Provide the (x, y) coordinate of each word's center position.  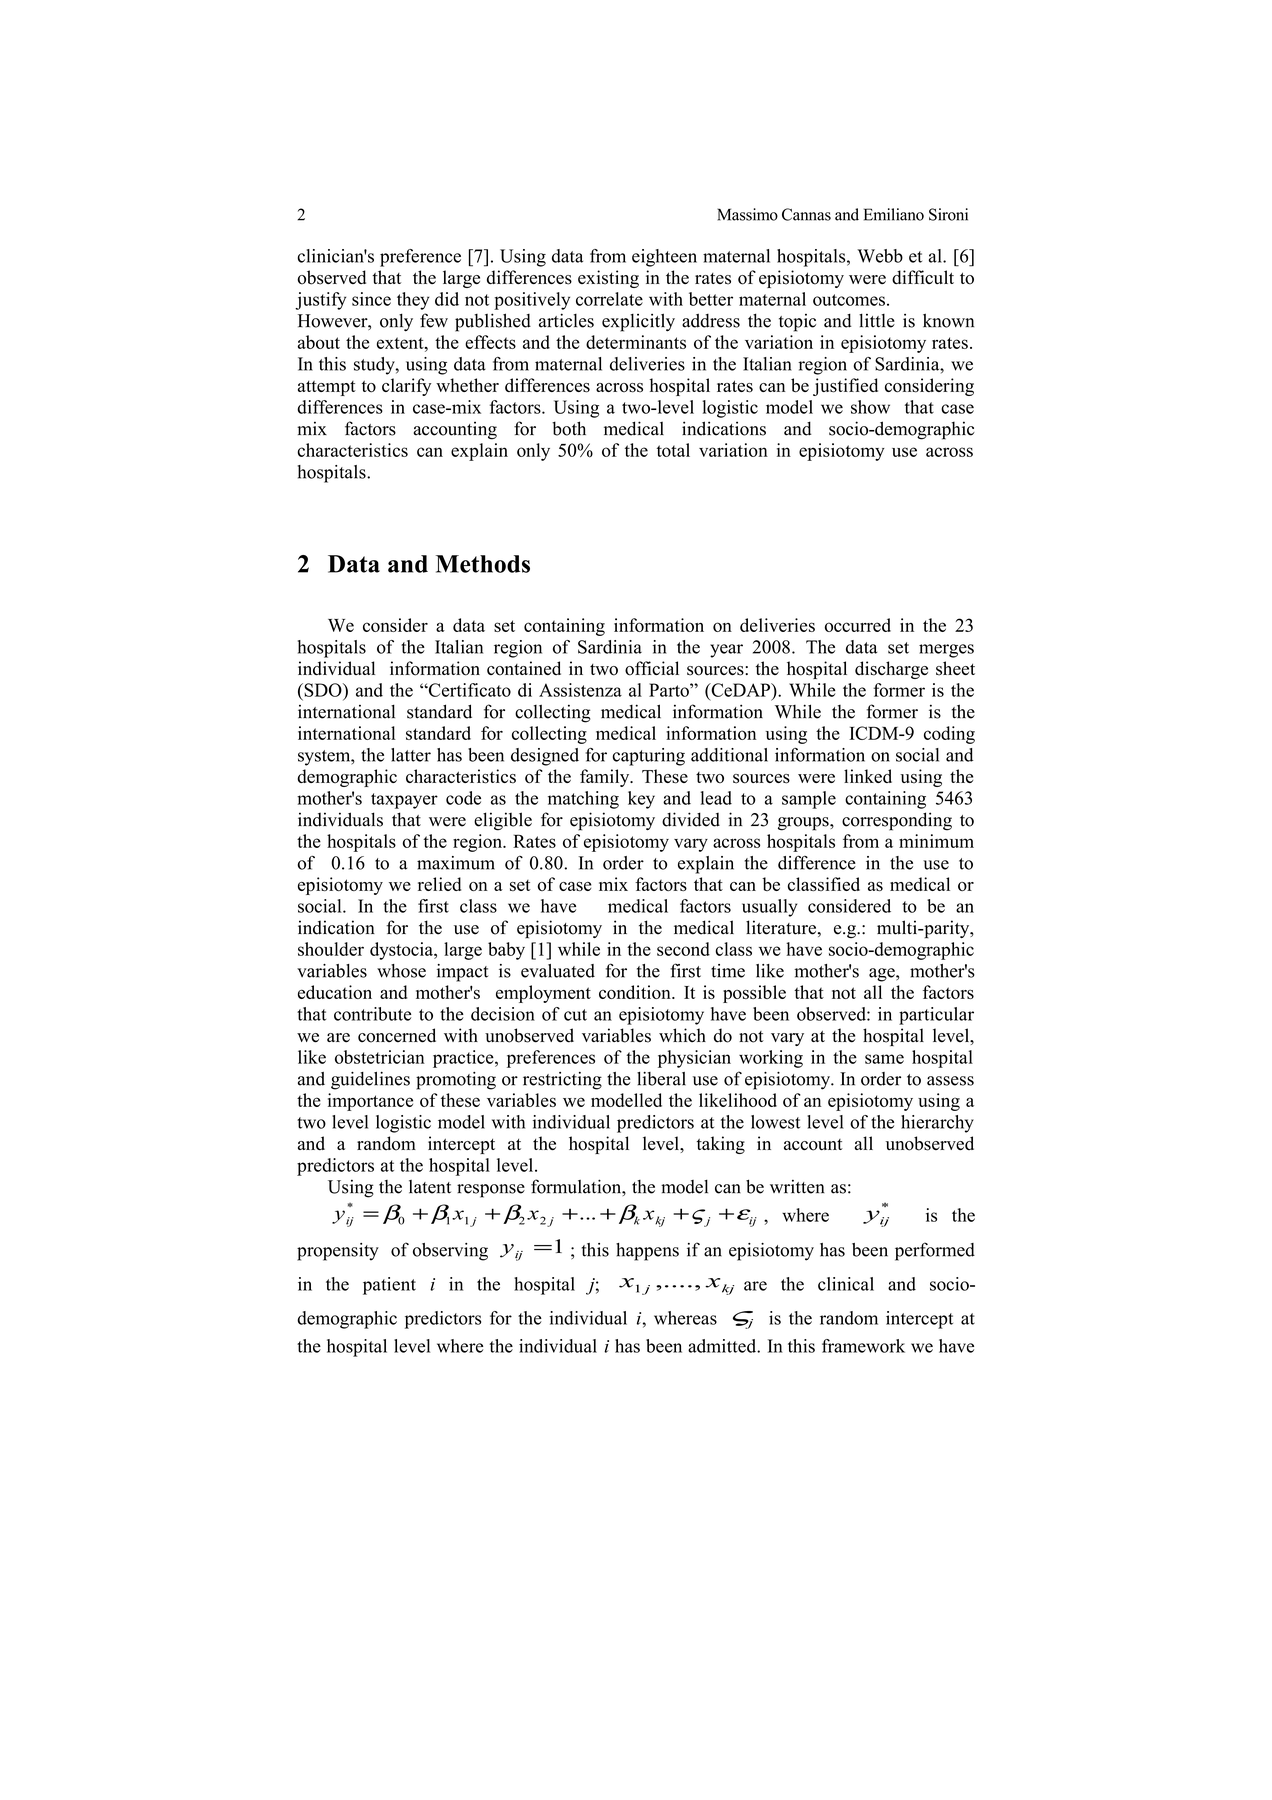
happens (647, 1252)
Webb (880, 256)
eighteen (664, 258)
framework (863, 1346)
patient (389, 1286)
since (371, 299)
